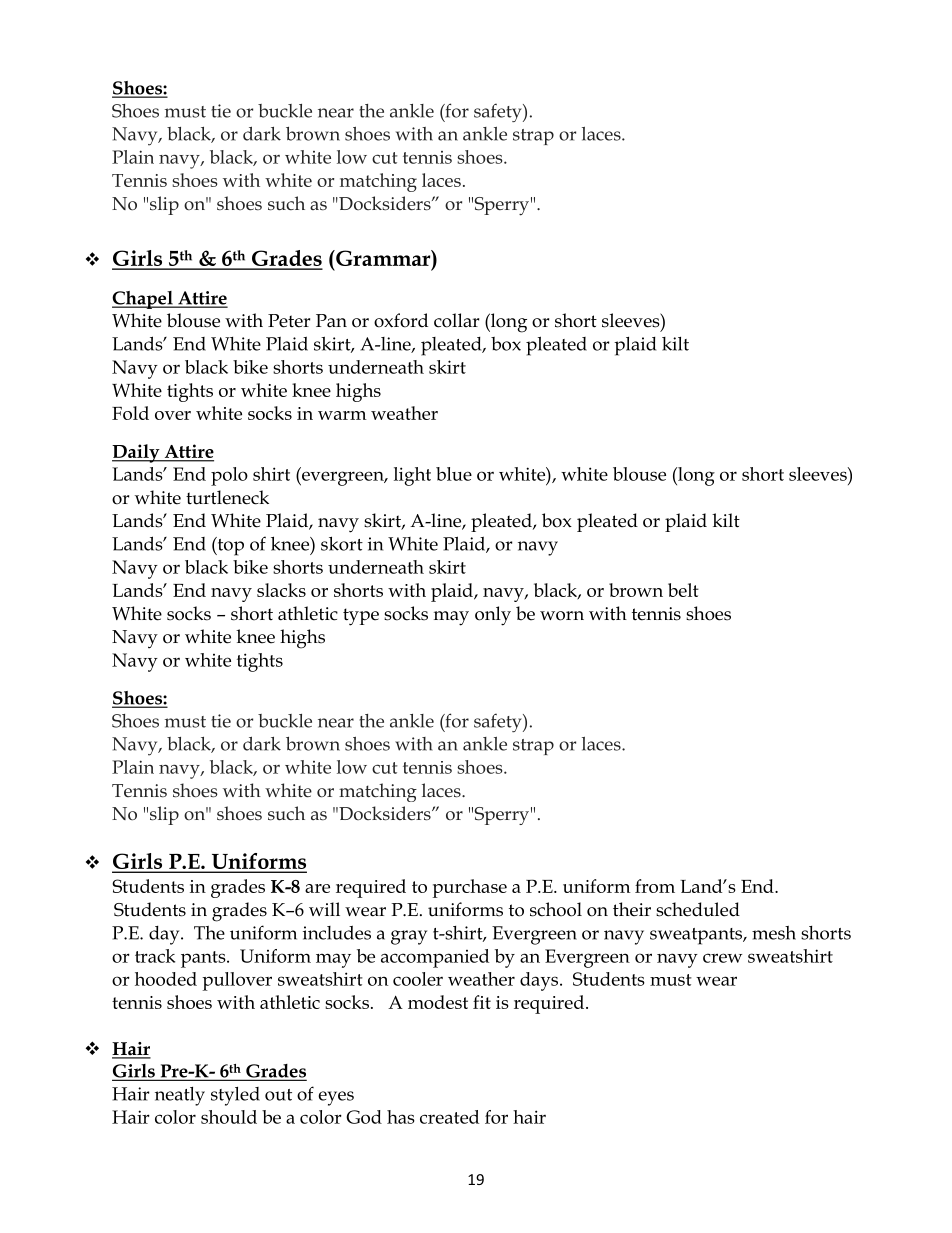  I want to click on neatly, so click(180, 1096).
